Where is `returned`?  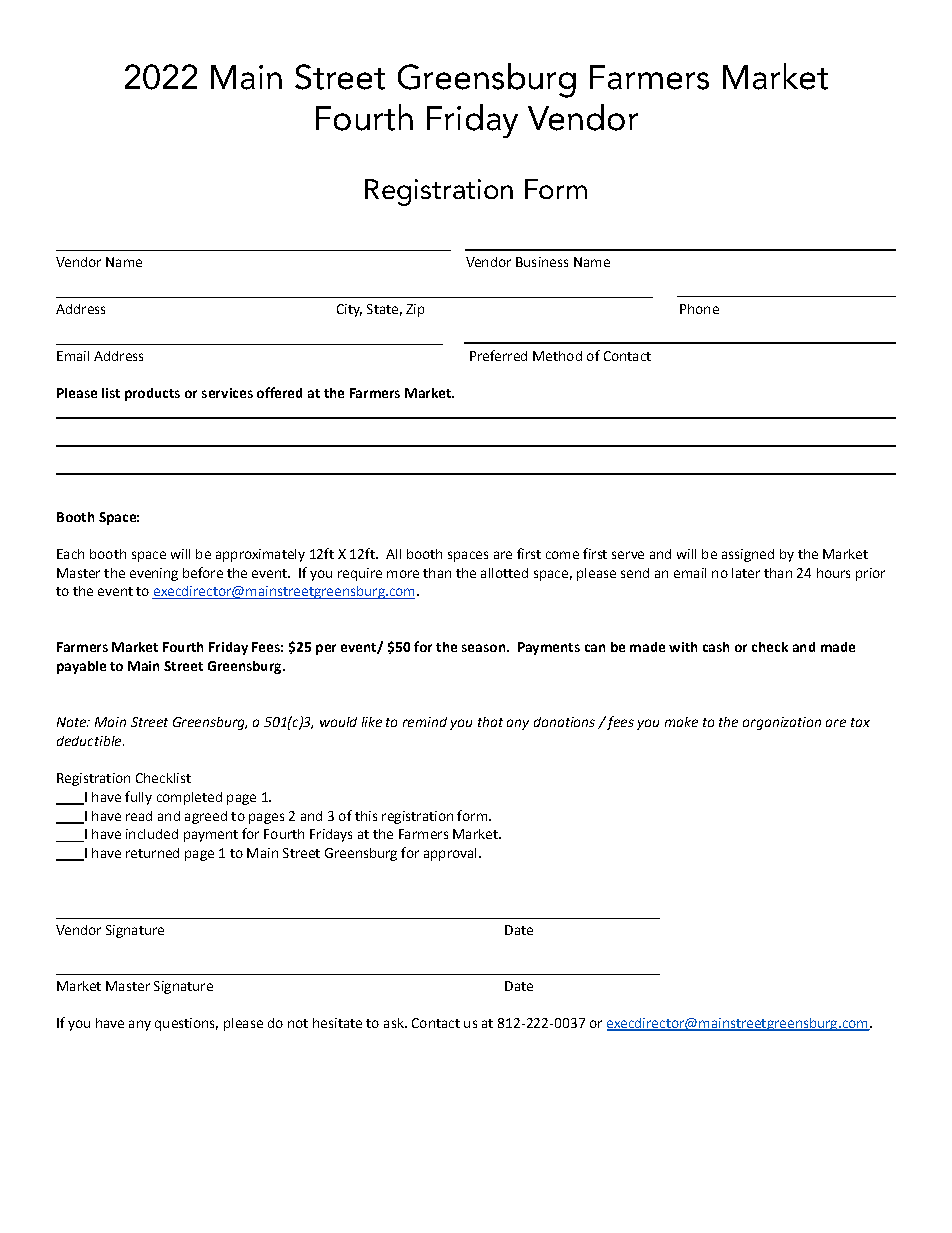 returned is located at coordinates (152, 853).
